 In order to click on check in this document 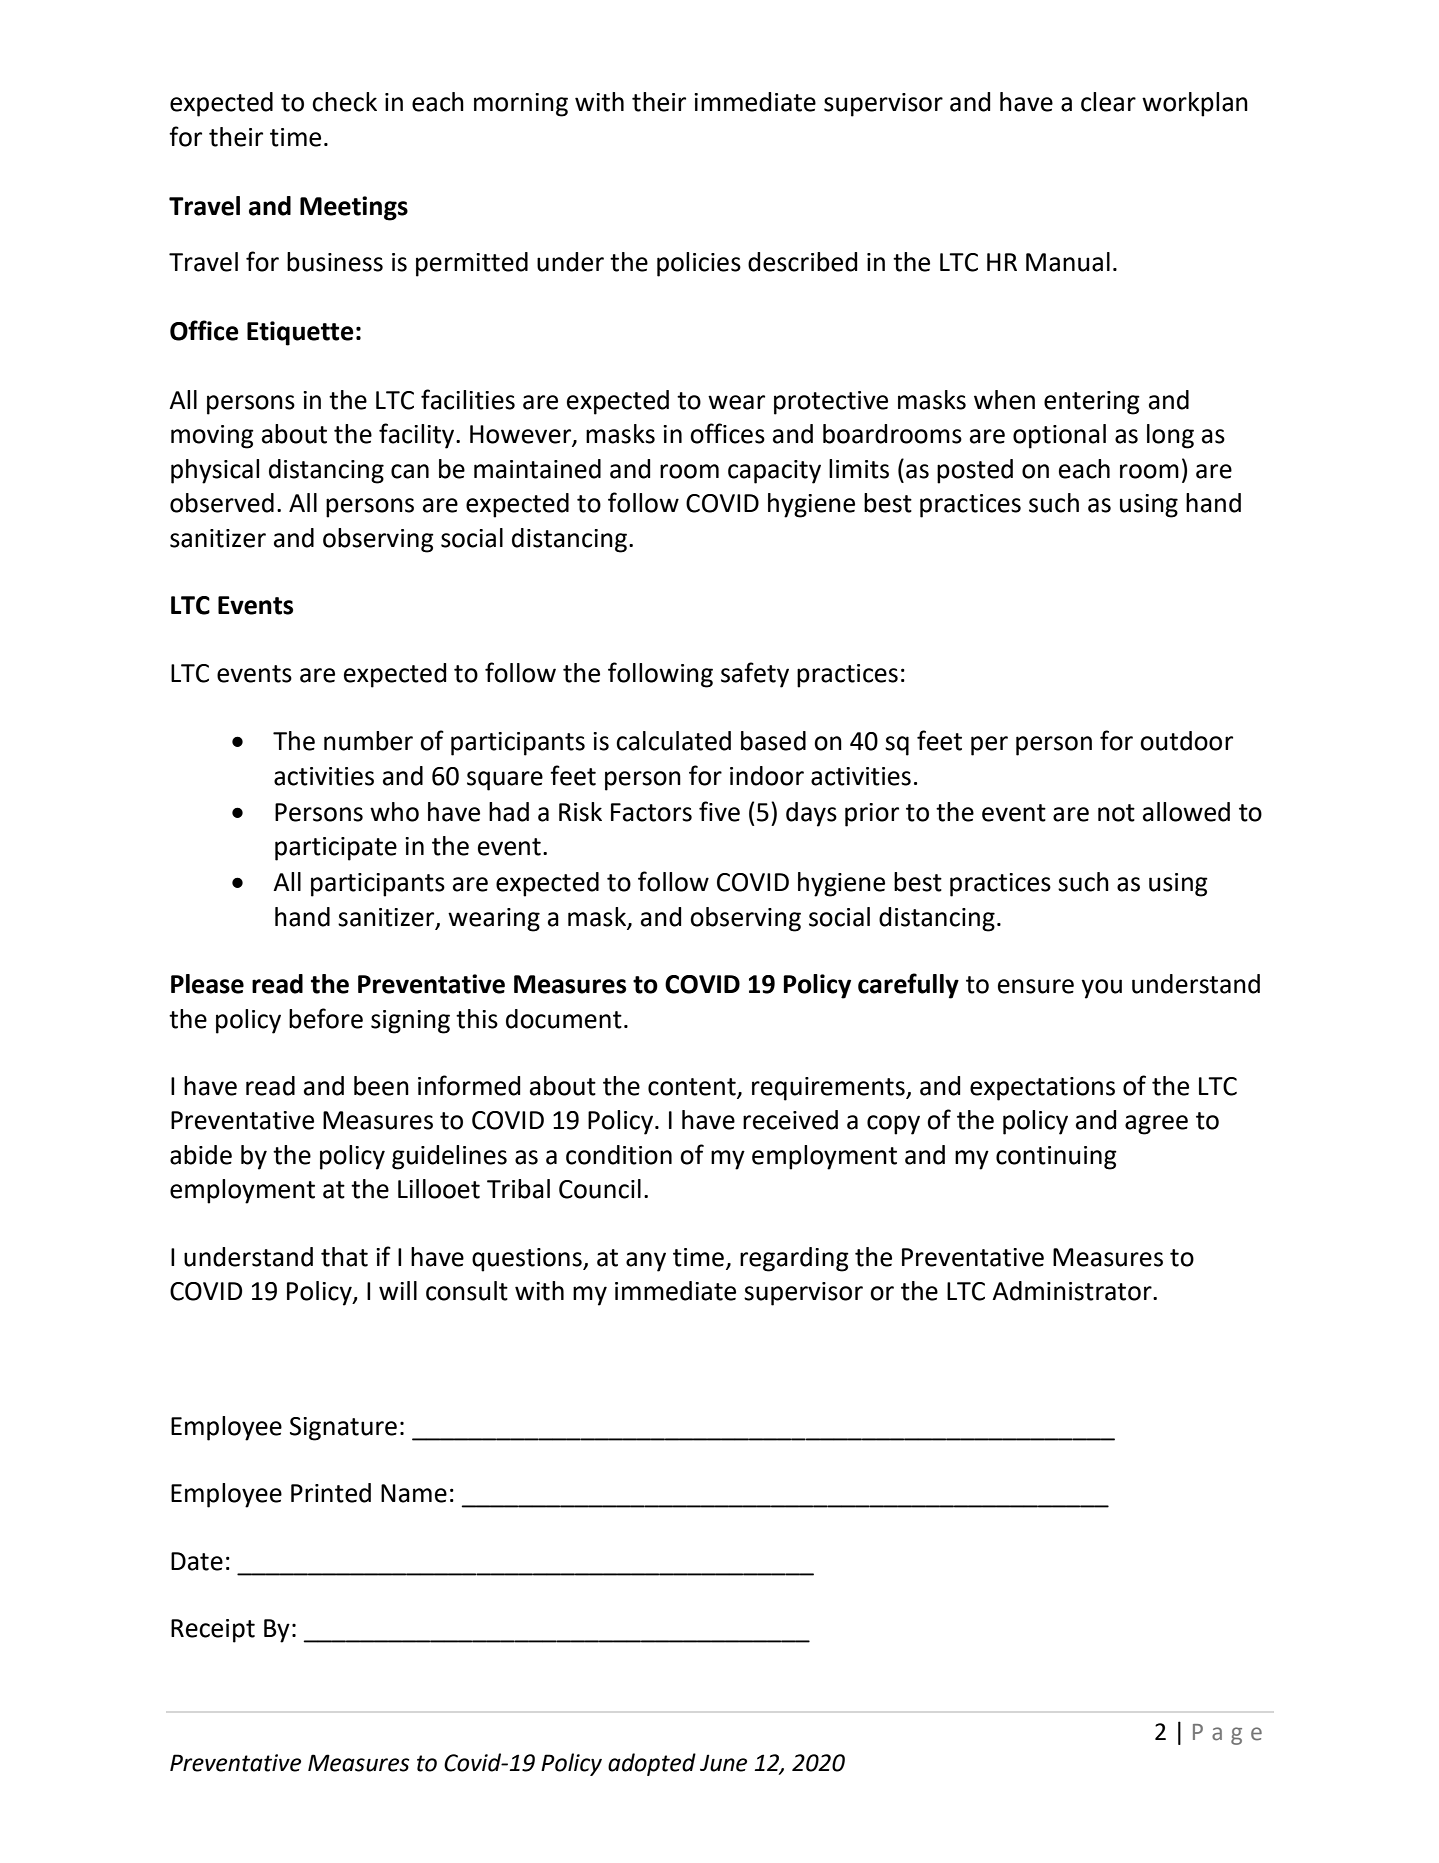, I will do `click(344, 102)`.
